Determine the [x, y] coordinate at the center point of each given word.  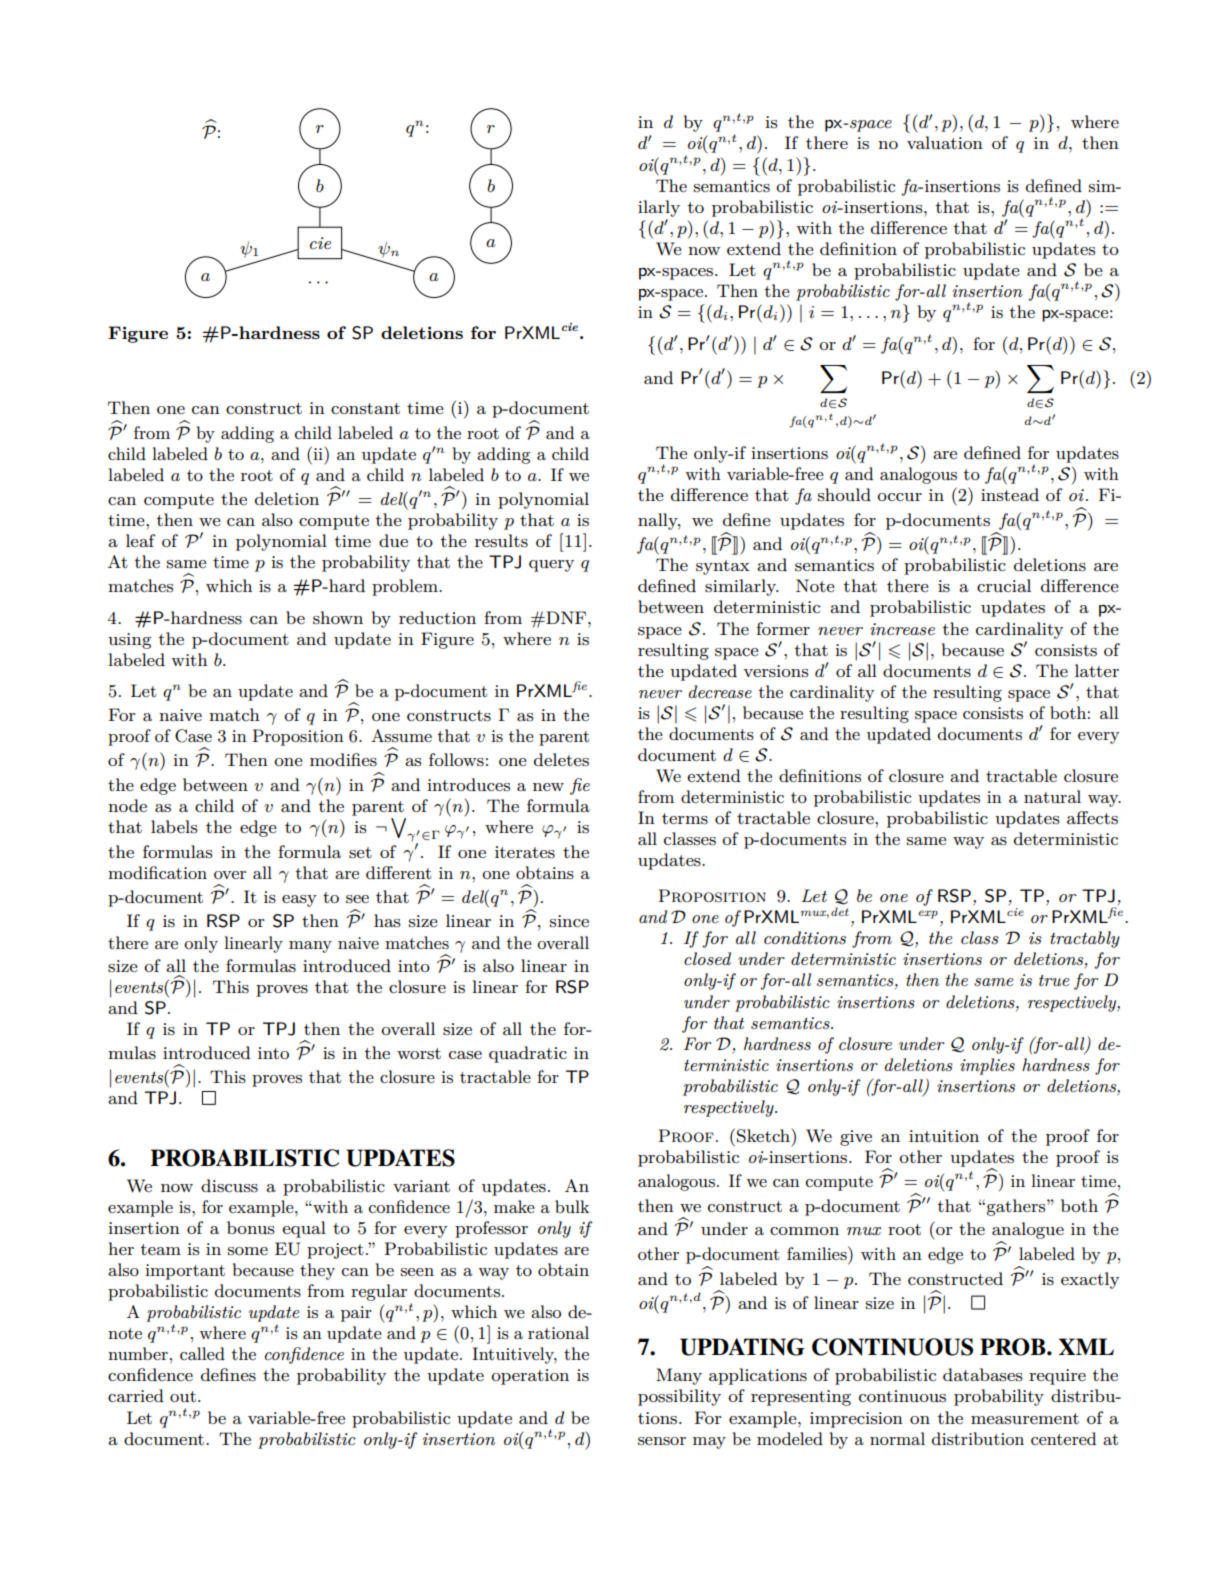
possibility [679, 1397]
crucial [1004, 585]
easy [299, 901]
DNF [566, 617]
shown [338, 618]
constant [365, 408]
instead [1010, 494]
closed [707, 959]
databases [983, 1374]
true [1054, 980]
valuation [945, 142]
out [183, 1396]
